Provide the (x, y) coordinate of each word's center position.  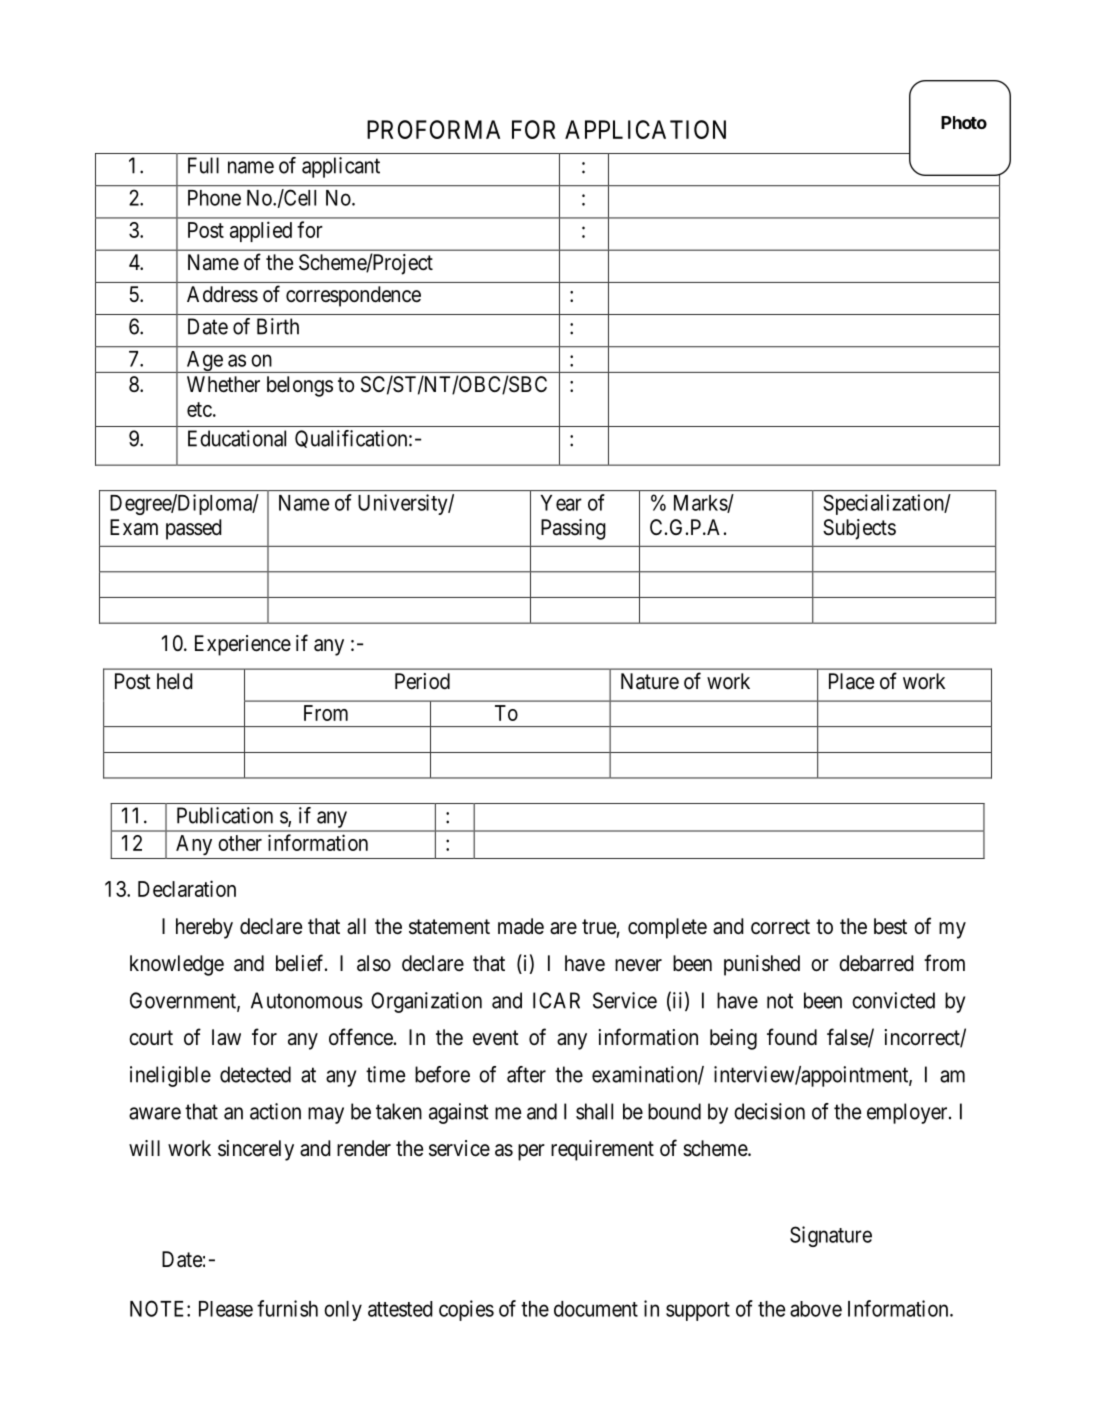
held (175, 681)
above (816, 1309)
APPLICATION (645, 129)
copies (466, 1310)
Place (851, 681)
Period (422, 681)
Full (203, 165)
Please (226, 1309)
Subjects (859, 529)
